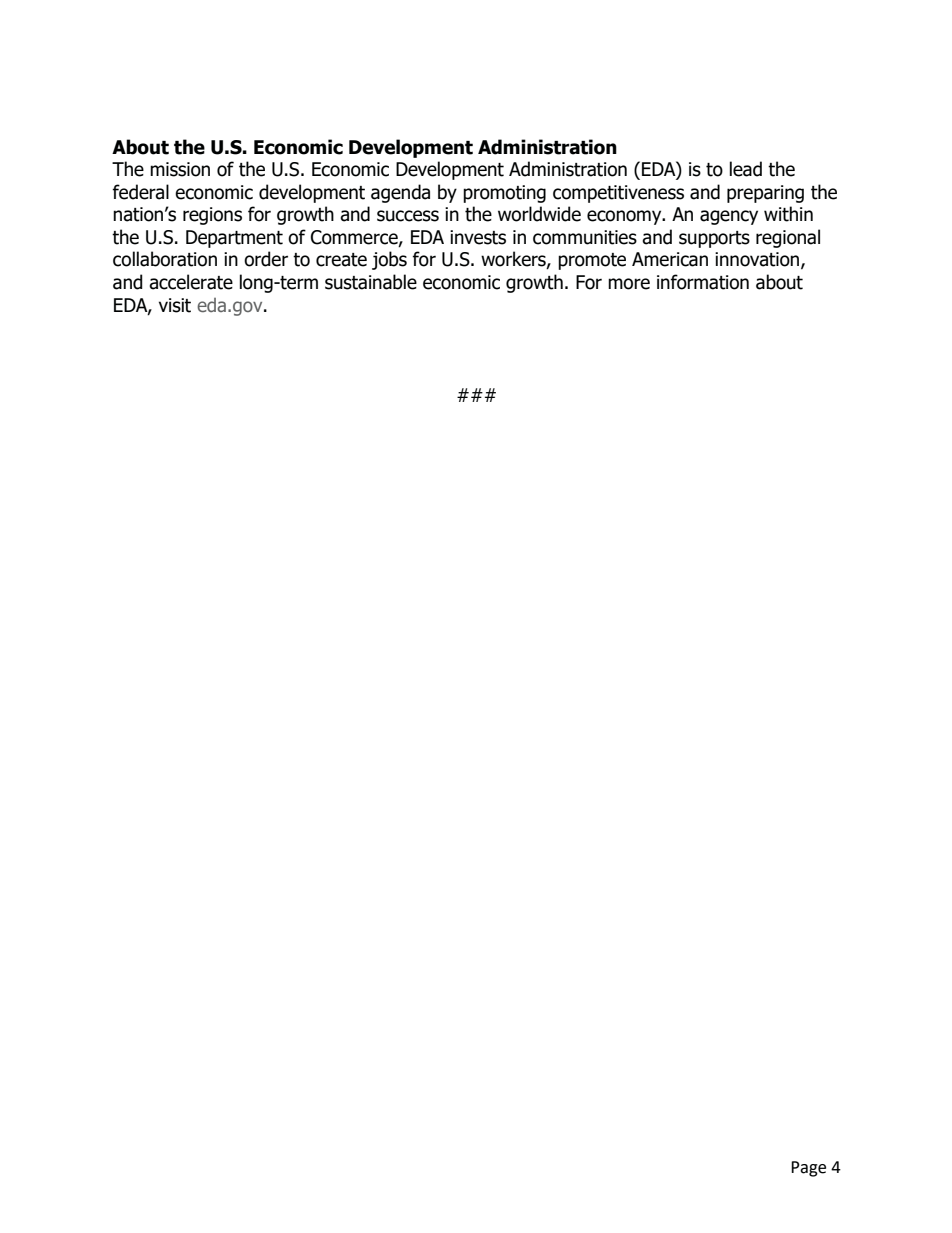 The height and width of the document is (1233, 952). What do you see at coordinates (504, 194) in the document?
I see `promoting` at bounding box center [504, 194].
